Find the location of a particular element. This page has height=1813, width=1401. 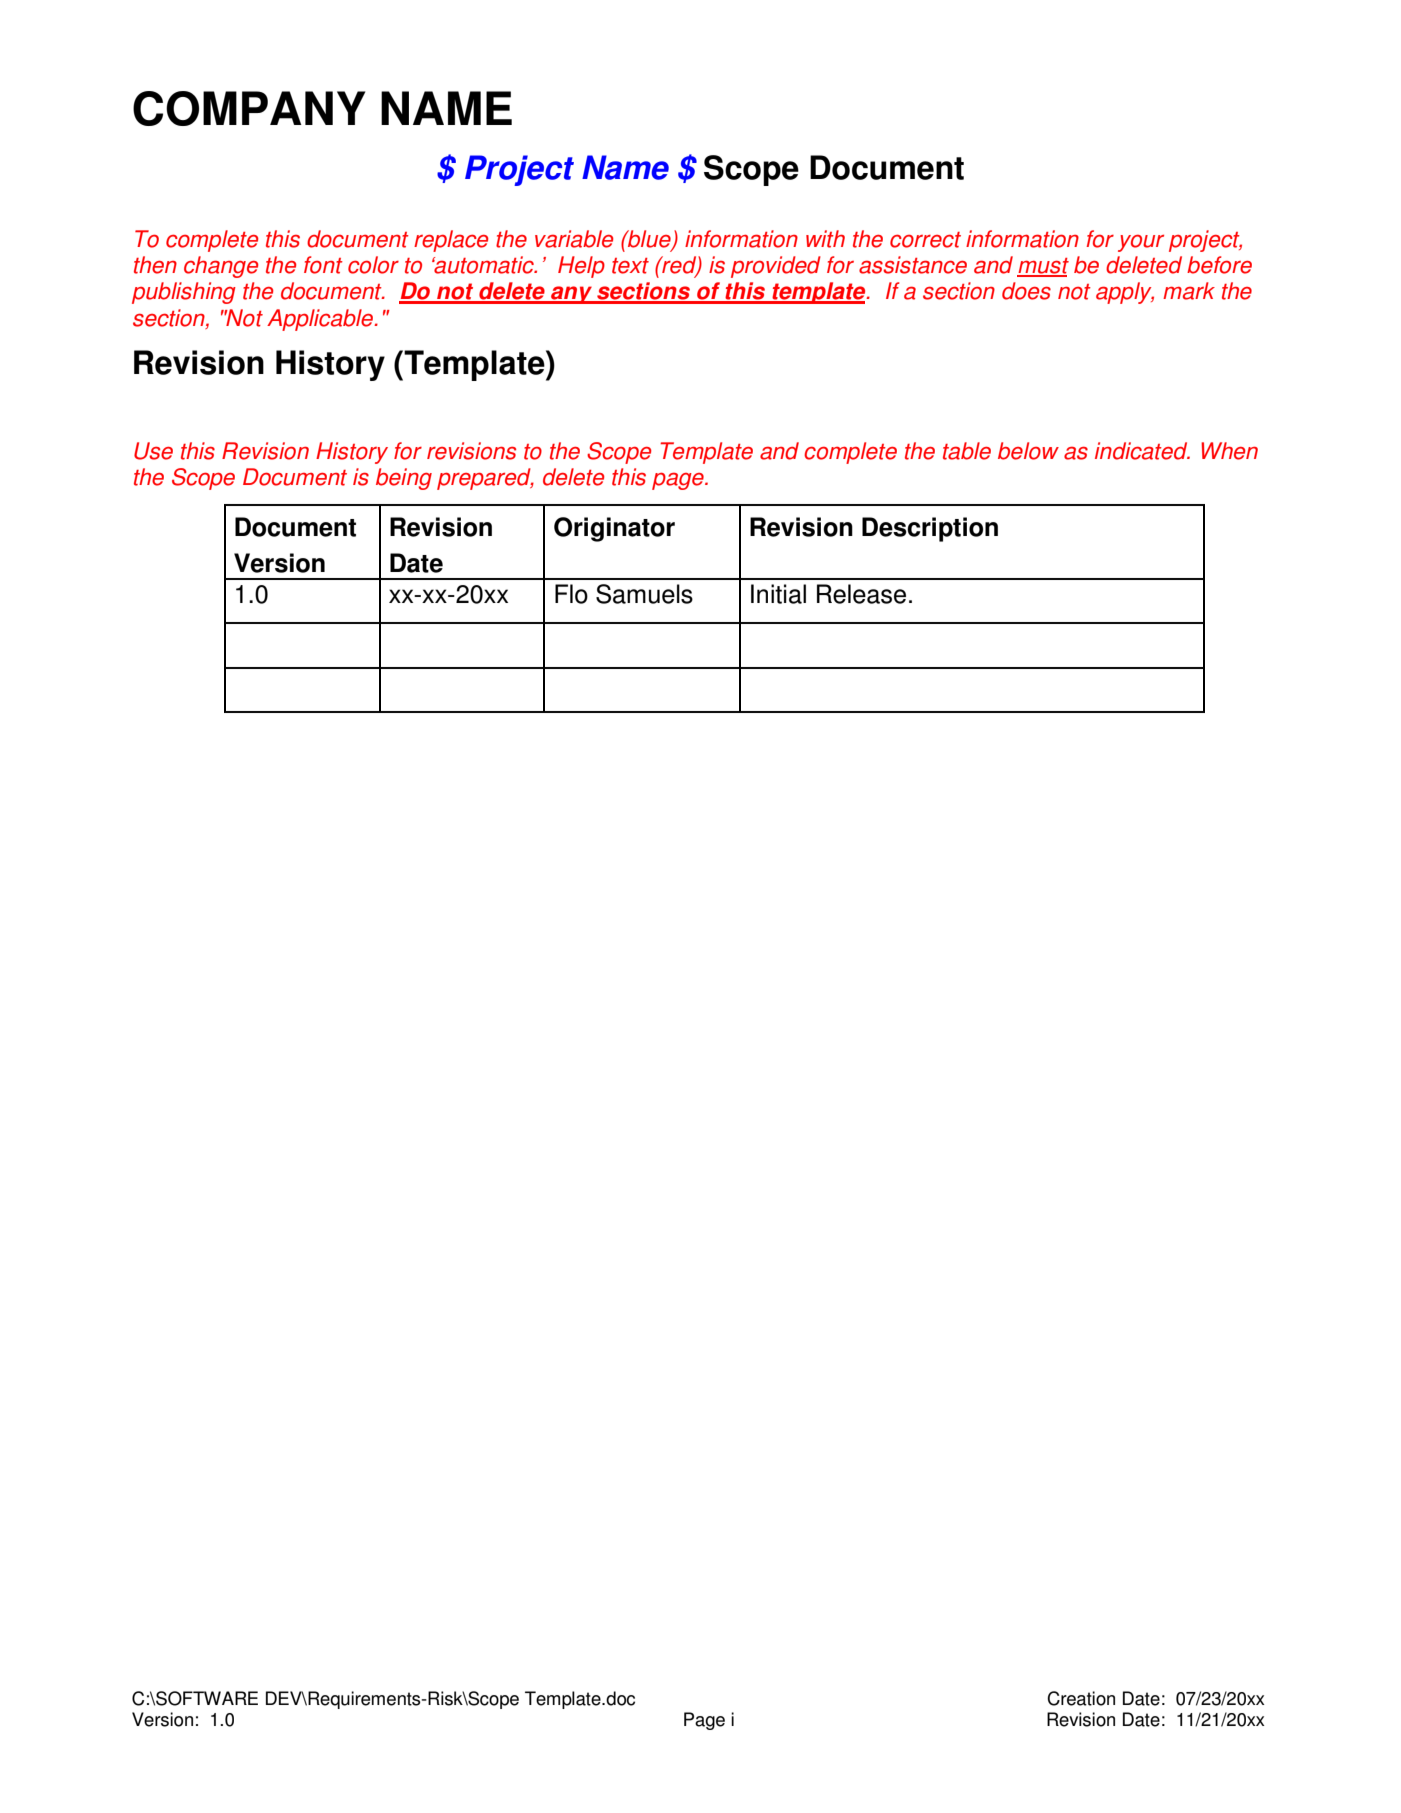

COMPANY is located at coordinates (249, 108).
